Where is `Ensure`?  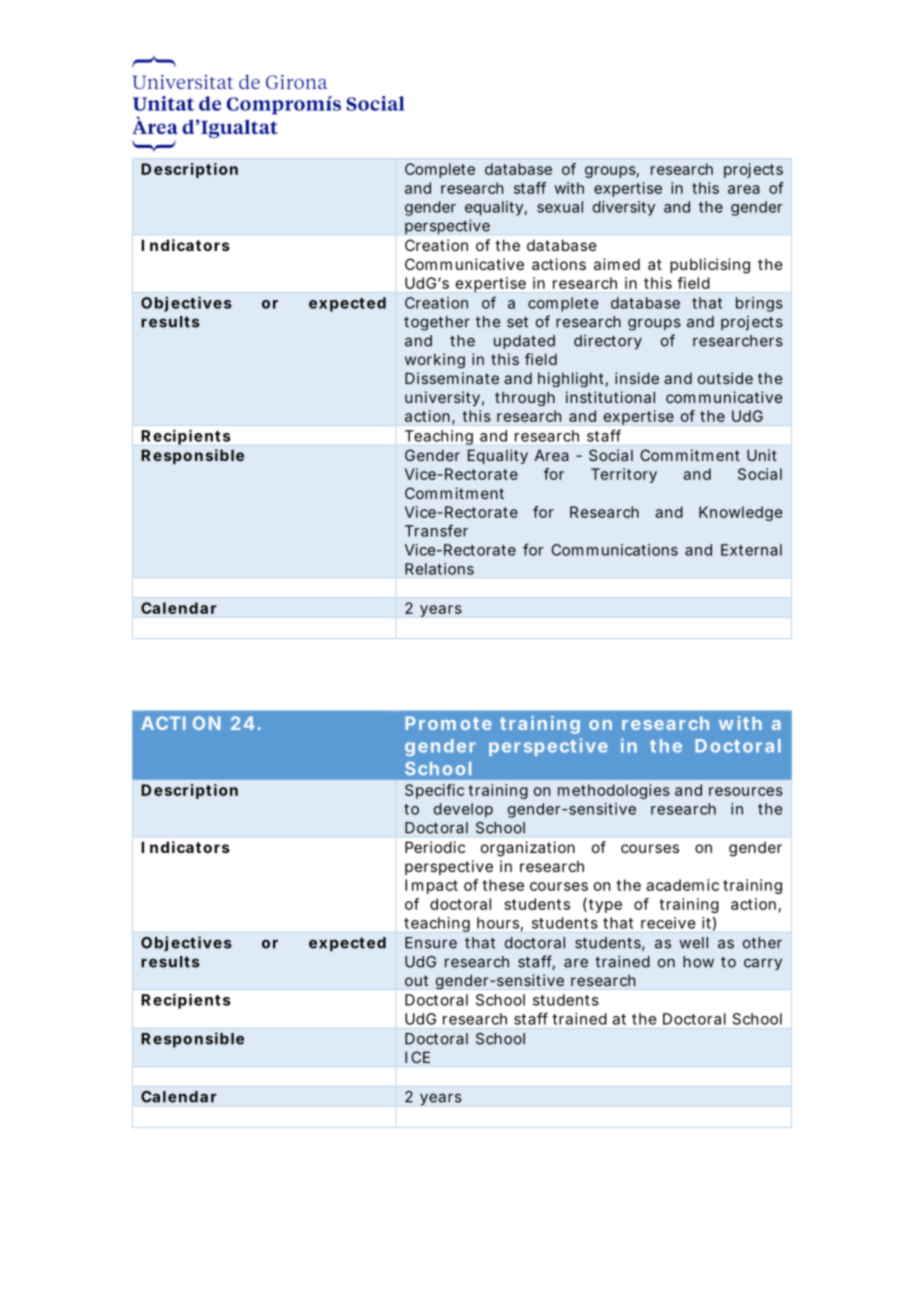
Ensure is located at coordinates (431, 943).
